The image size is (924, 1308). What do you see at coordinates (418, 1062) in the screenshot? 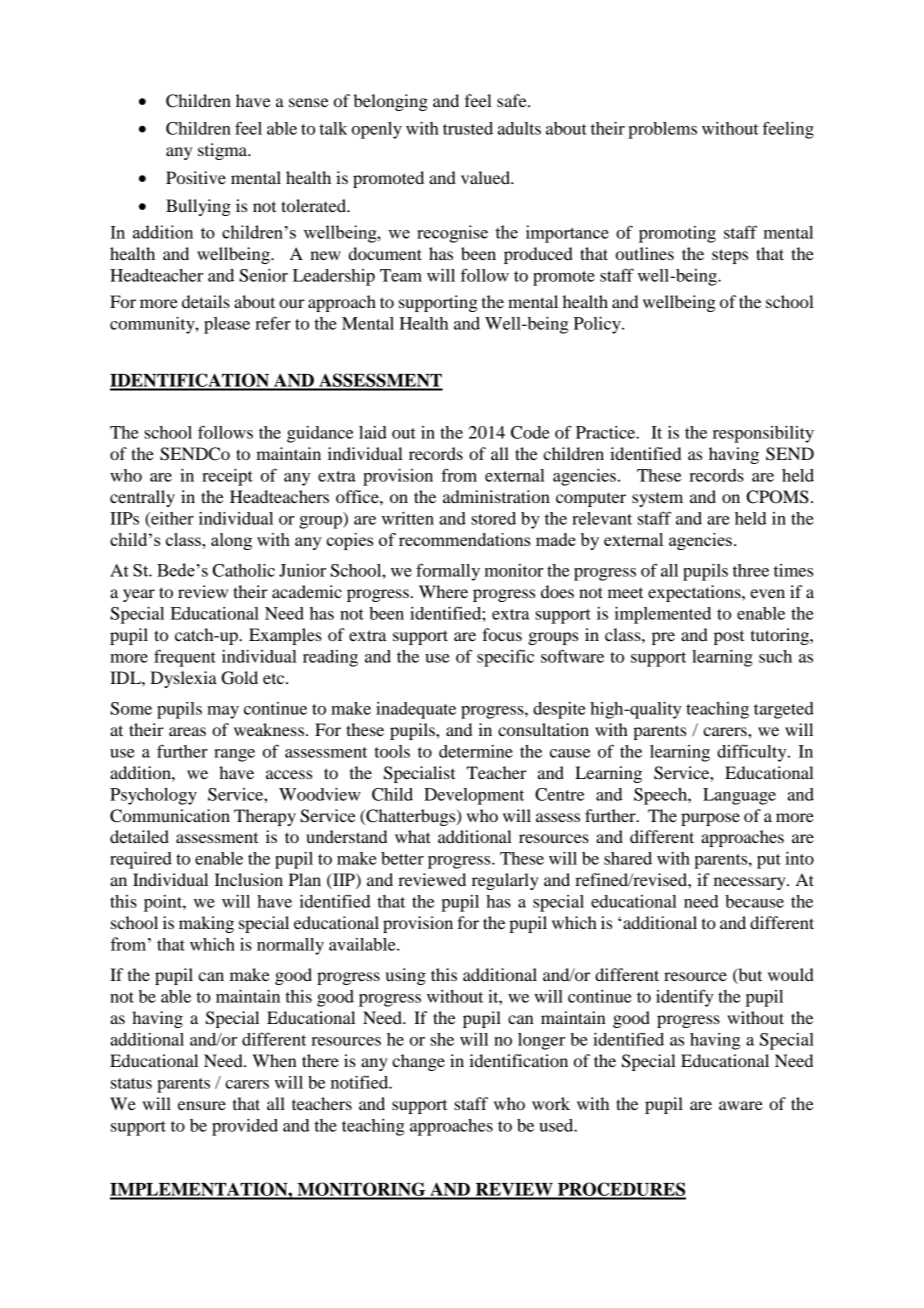
I see `change` at bounding box center [418, 1062].
